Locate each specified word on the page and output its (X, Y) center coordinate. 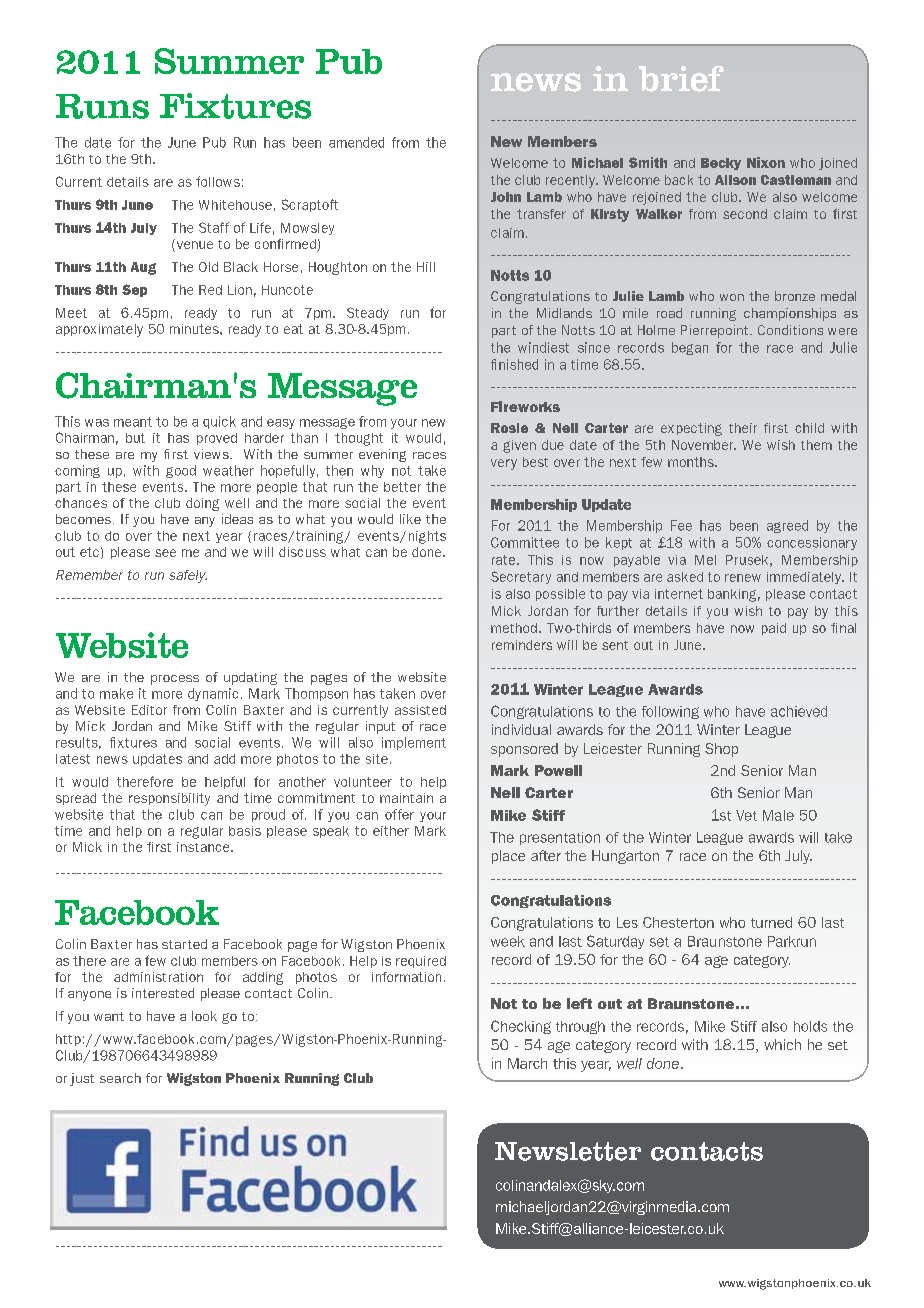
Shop (721, 750)
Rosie (509, 428)
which (782, 1044)
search (120, 1078)
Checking (521, 1027)
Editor (149, 710)
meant (133, 422)
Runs (102, 106)
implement (414, 743)
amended (356, 142)
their (743, 428)
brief (681, 79)
